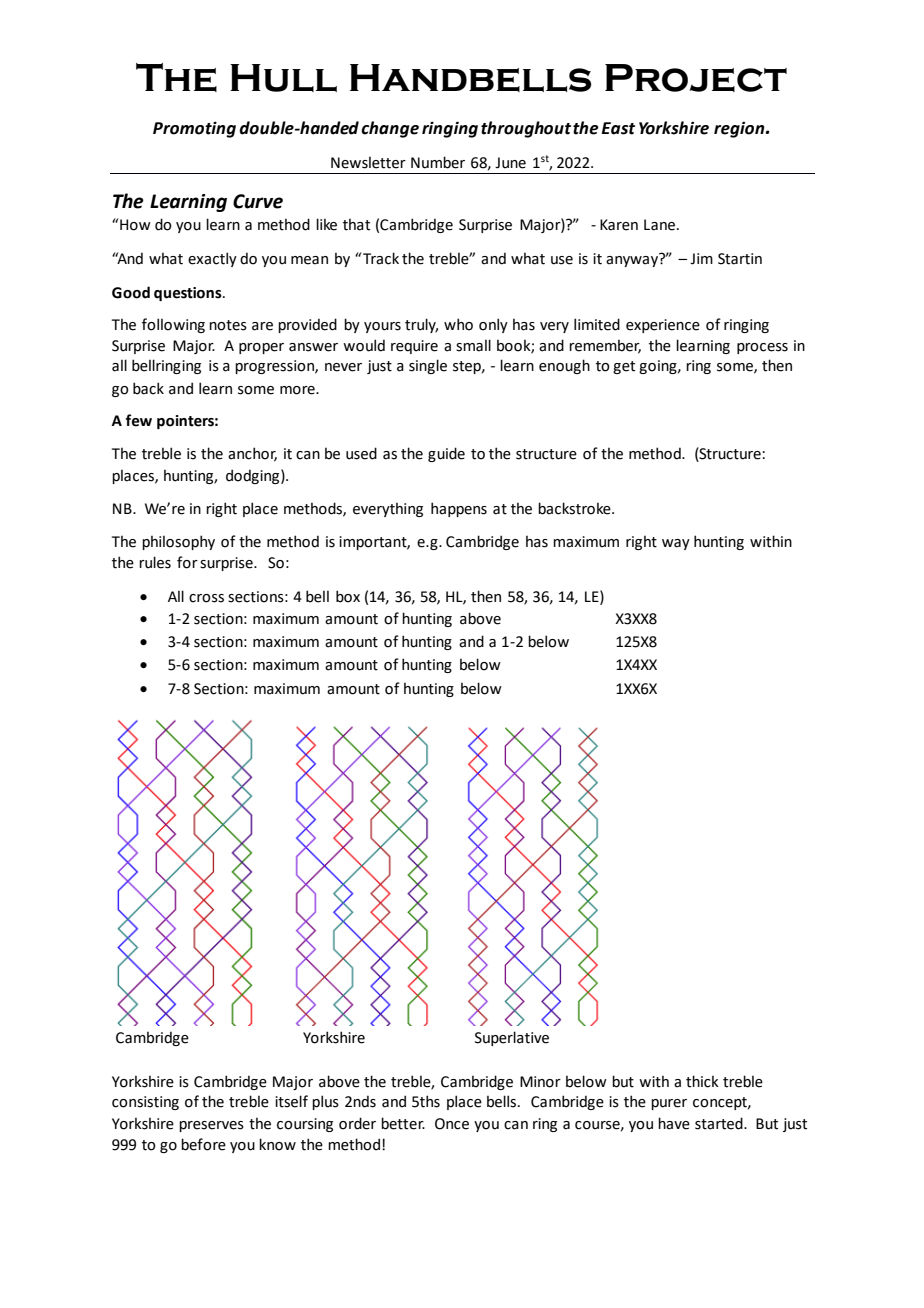 This screenshot has width=924, height=1308. I want to click on have, so click(674, 1123).
